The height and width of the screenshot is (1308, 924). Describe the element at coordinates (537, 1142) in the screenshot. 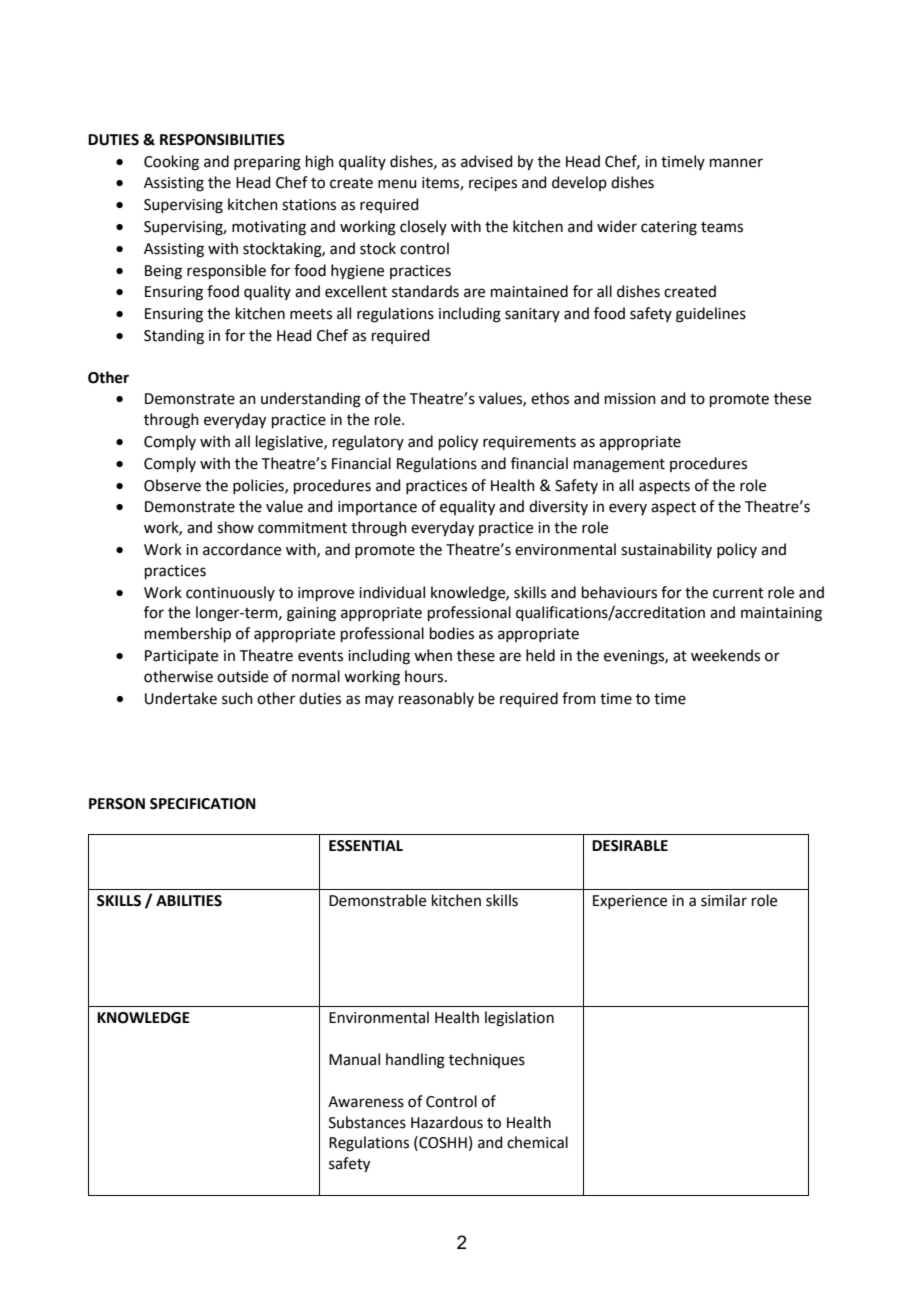

I see `chemical` at that location.
